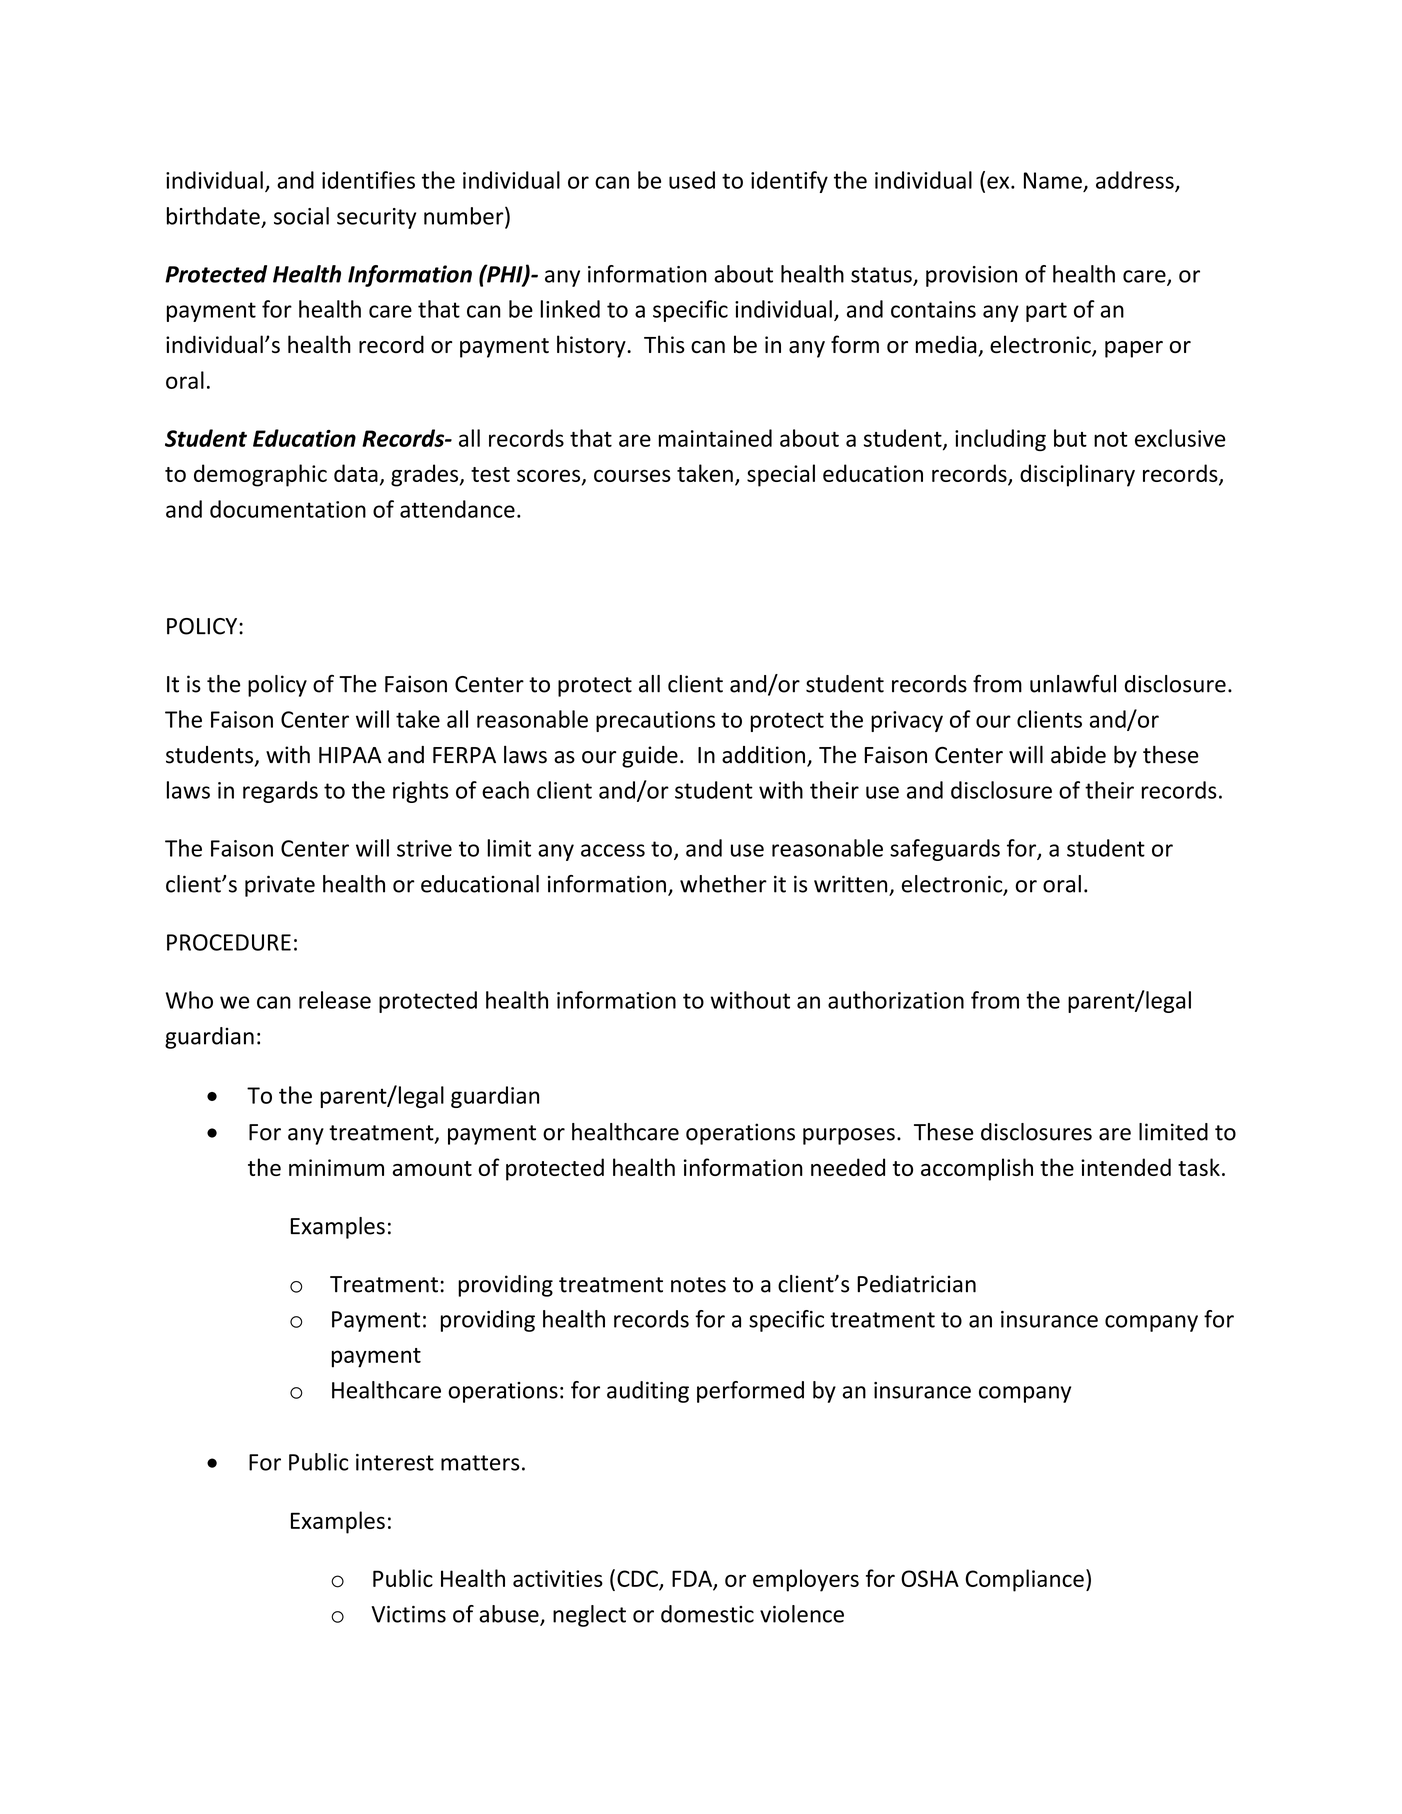 The image size is (1402, 1814). I want to click on used, so click(692, 180).
